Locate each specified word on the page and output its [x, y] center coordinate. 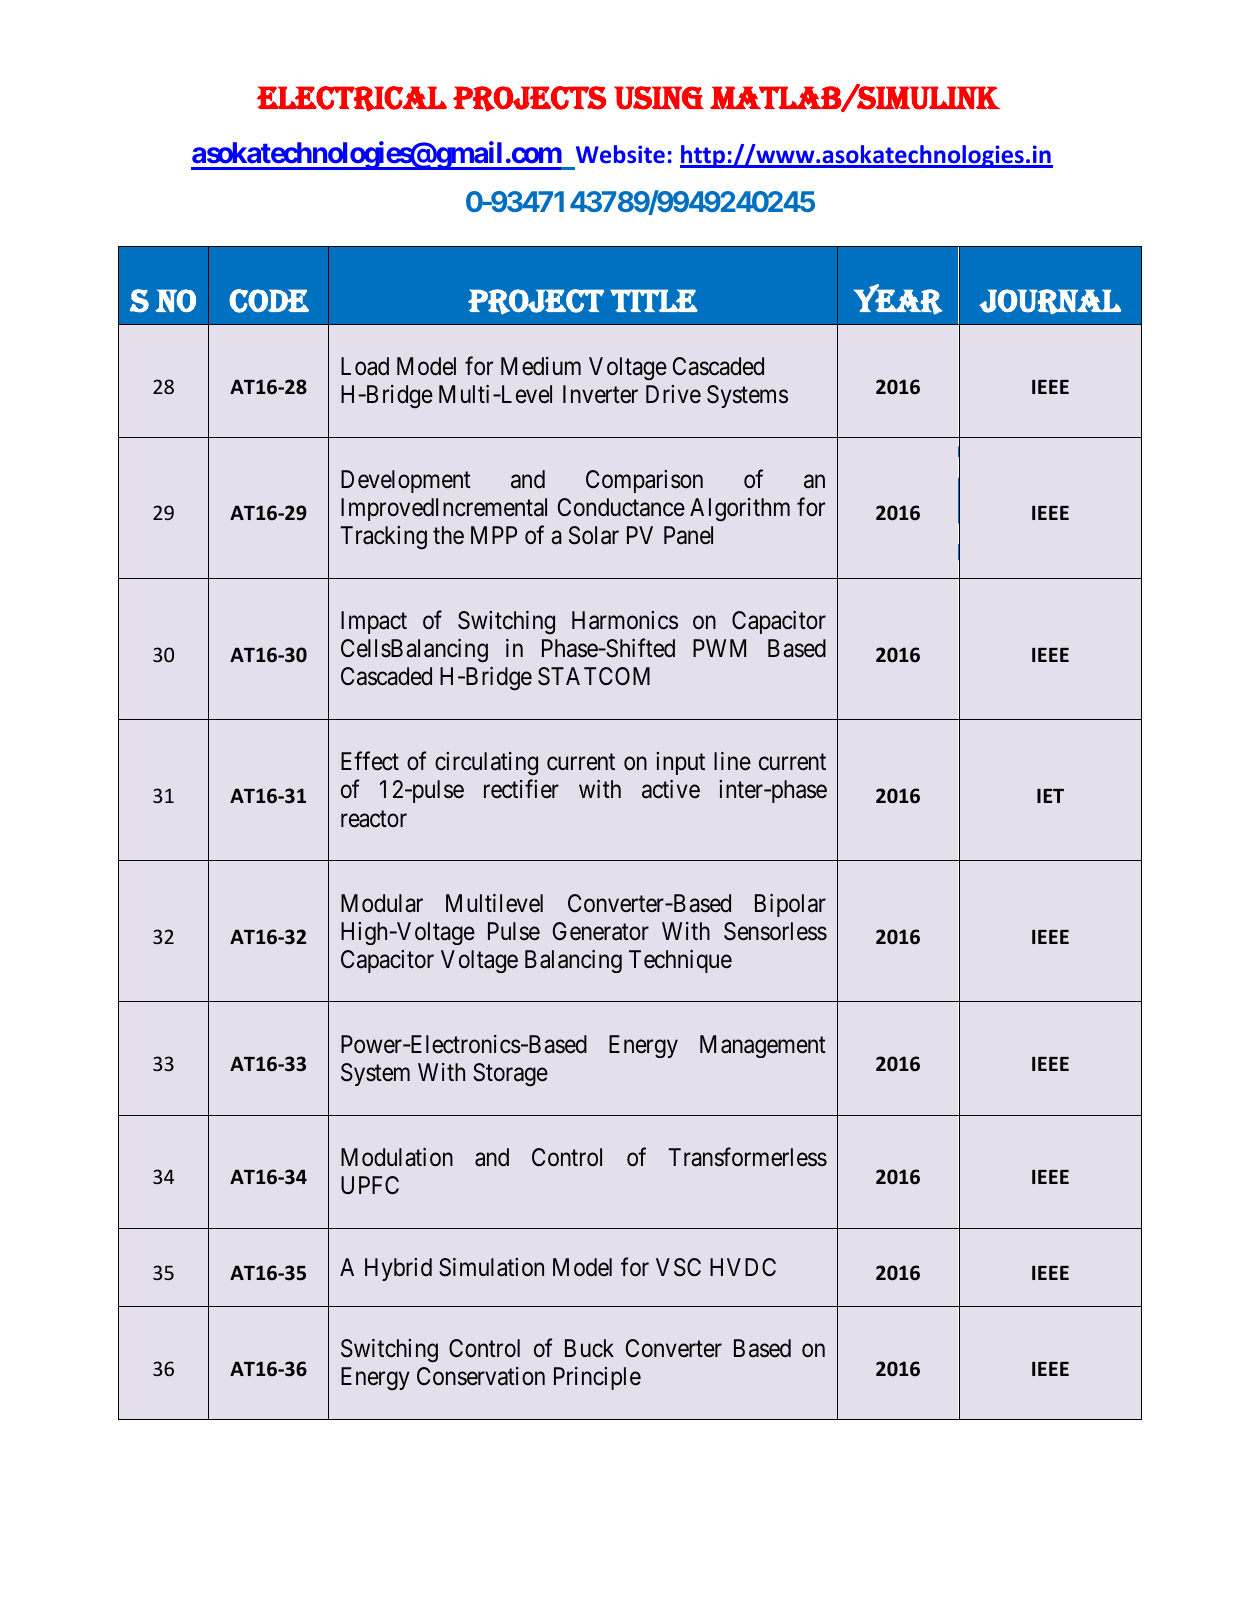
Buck [589, 1348]
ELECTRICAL [352, 99]
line [732, 761]
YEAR [898, 299]
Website [620, 154]
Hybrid [398, 1269]
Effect [370, 761]
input [680, 763]
